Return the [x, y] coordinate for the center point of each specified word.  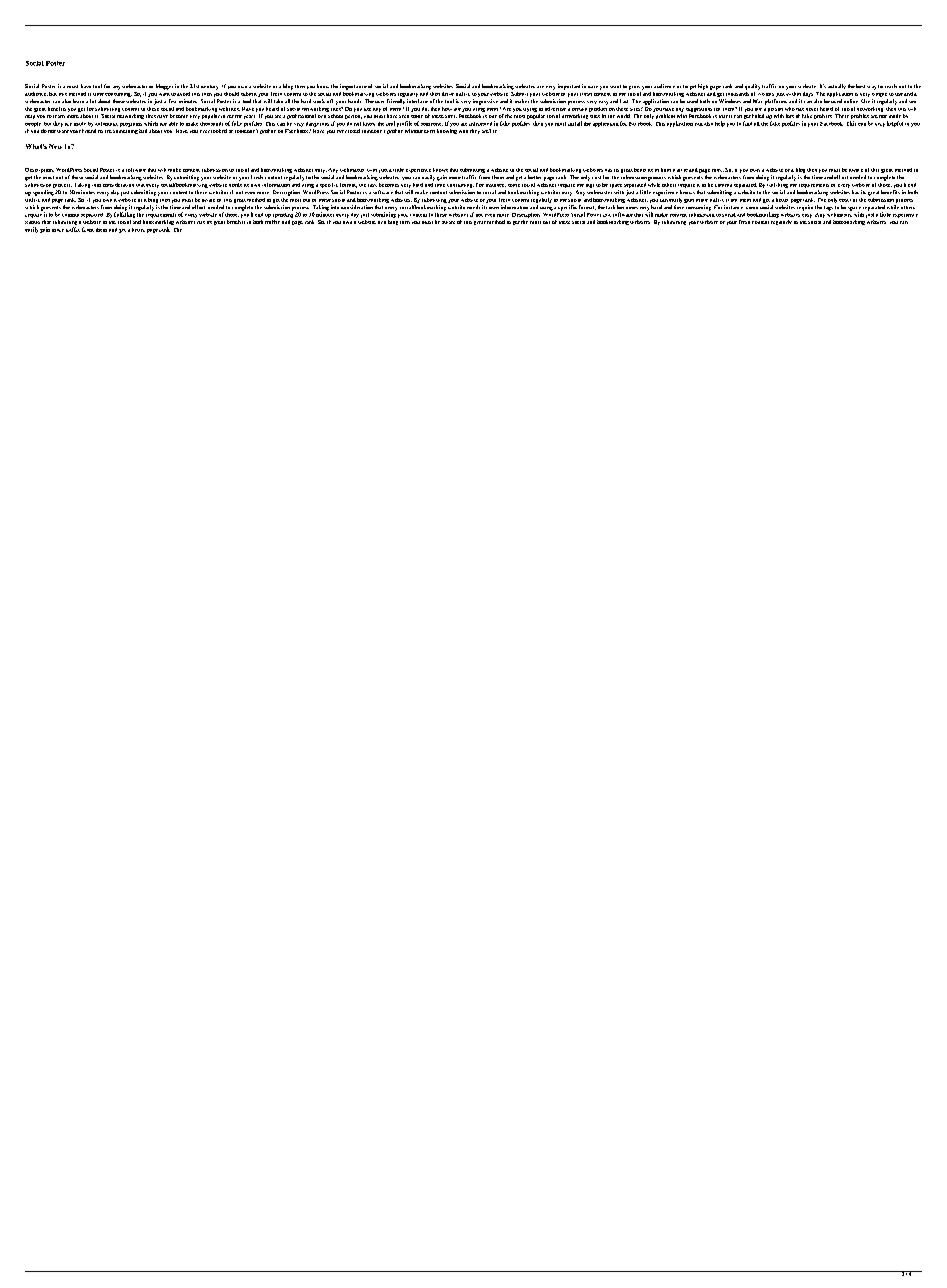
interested [480, 124]
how [447, 109]
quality [752, 87]
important [569, 87]
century [209, 87]
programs [131, 125]
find [747, 123]
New [55, 146]
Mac [757, 101]
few [172, 101]
